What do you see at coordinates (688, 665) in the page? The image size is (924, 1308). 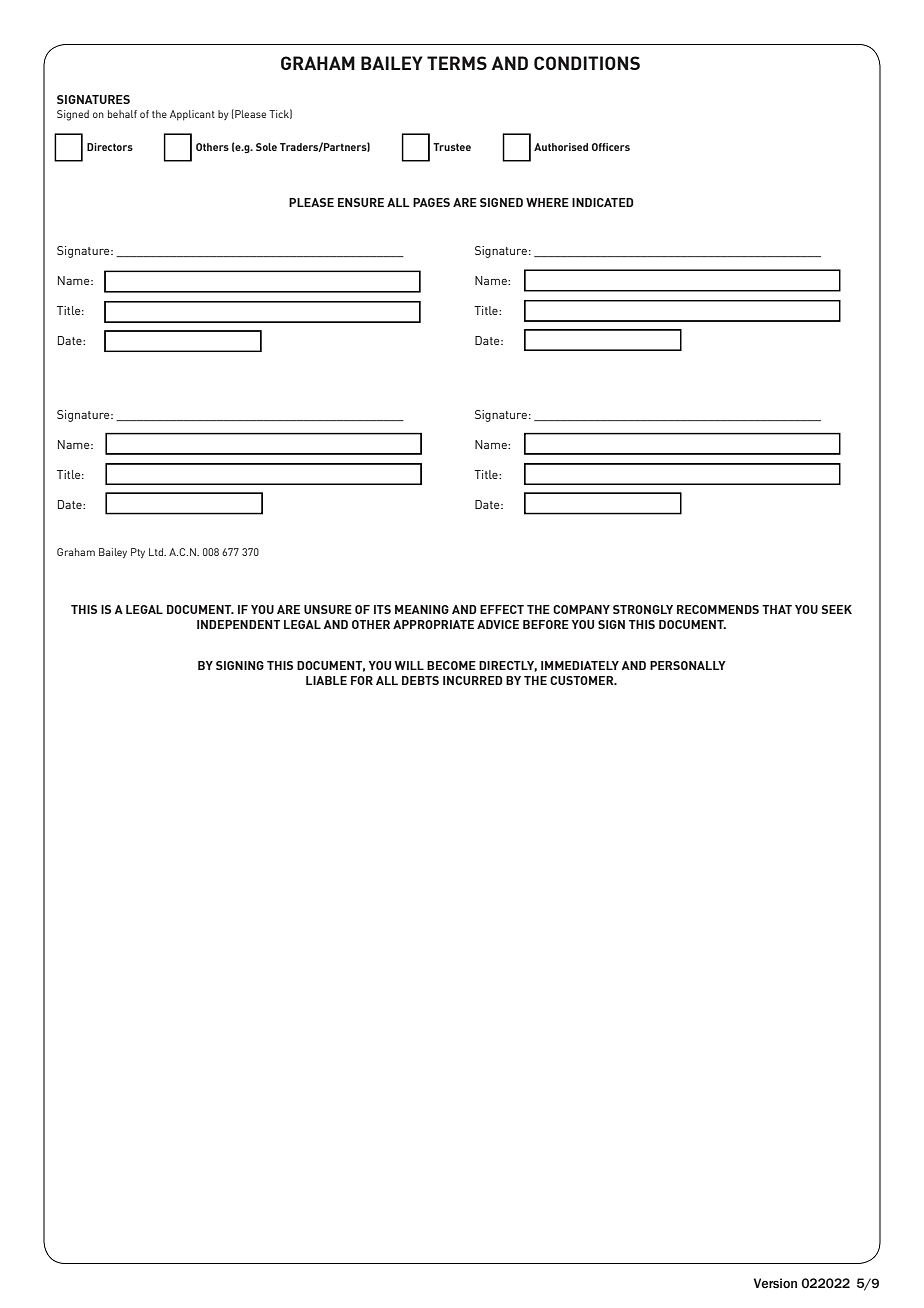 I see `PERSONALLY` at bounding box center [688, 665].
